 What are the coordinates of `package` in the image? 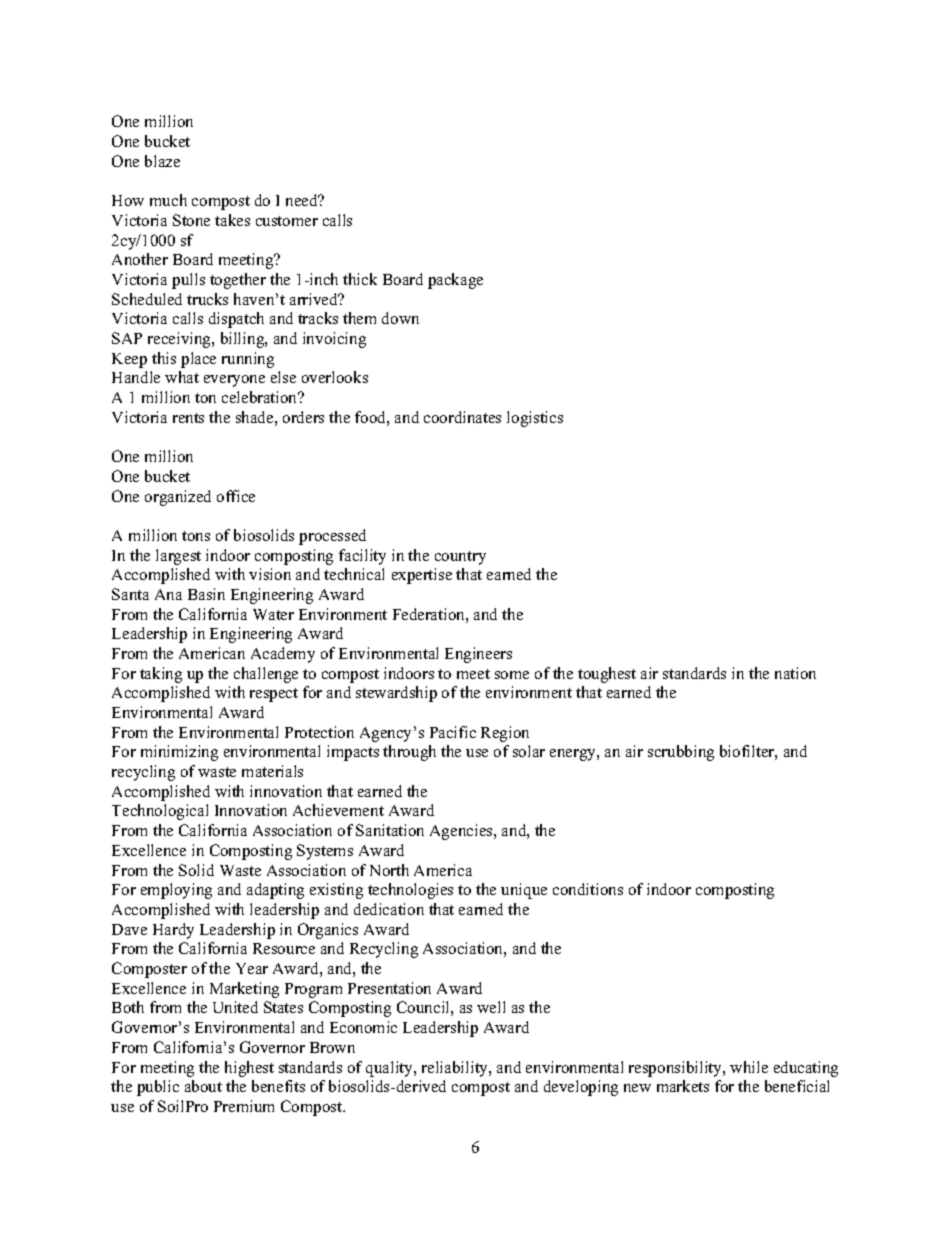 It's located at (455, 281).
